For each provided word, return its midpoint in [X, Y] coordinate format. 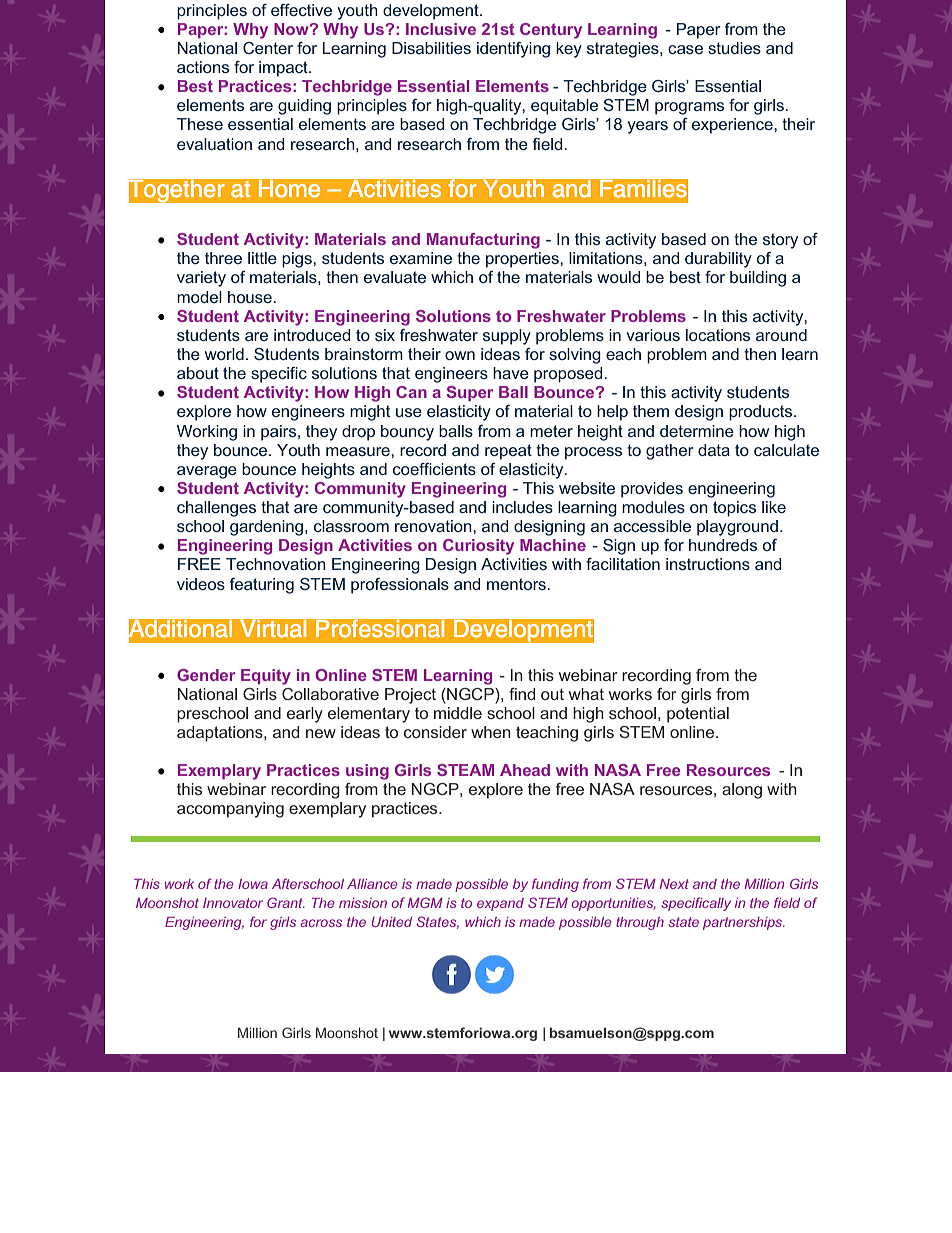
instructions [708, 564]
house [251, 297]
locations [718, 335]
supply [507, 337]
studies [734, 48]
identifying [513, 50]
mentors [517, 584]
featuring [262, 586]
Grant [286, 902]
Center [268, 48]
